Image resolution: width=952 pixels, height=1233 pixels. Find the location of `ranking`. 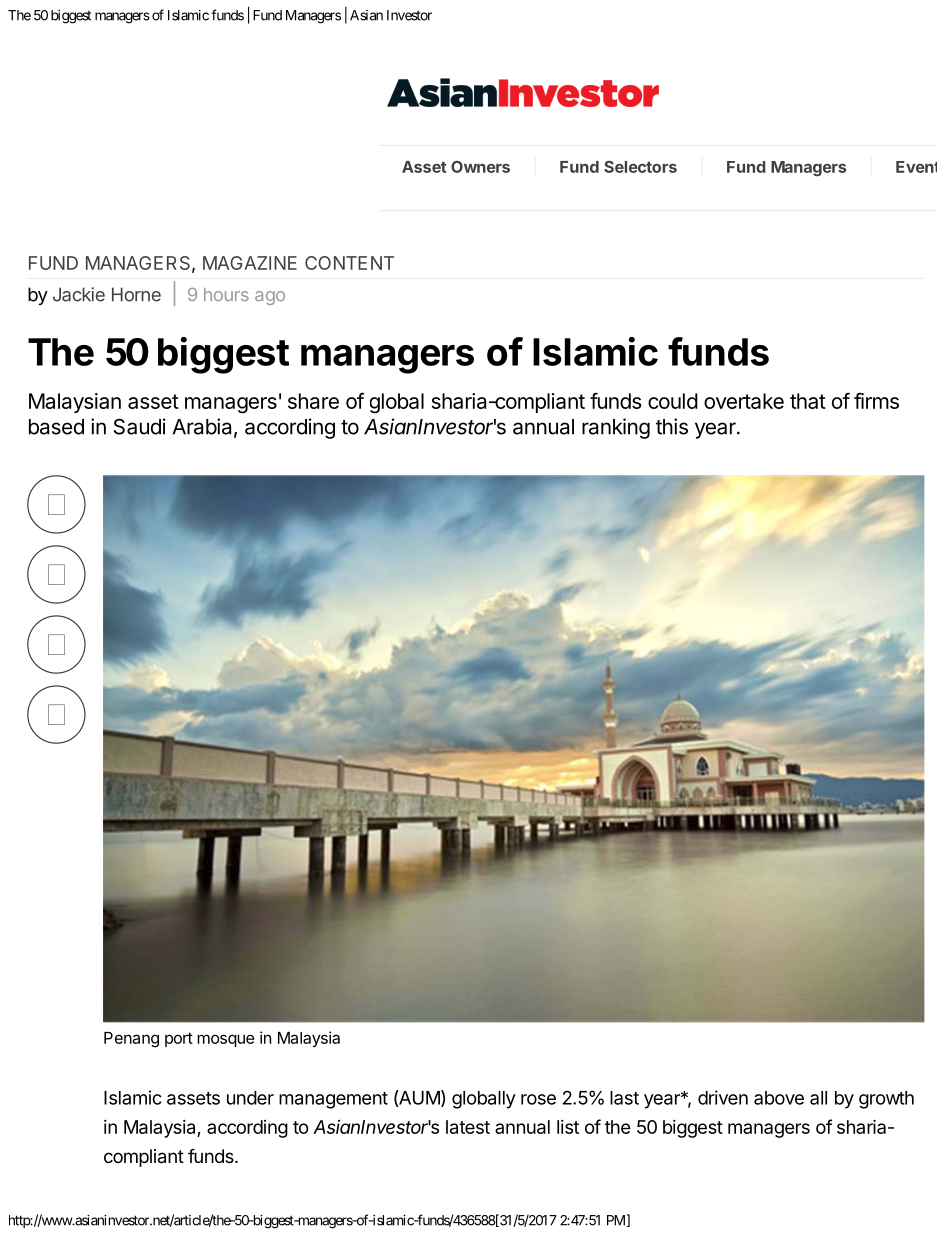

ranking is located at coordinates (616, 428).
